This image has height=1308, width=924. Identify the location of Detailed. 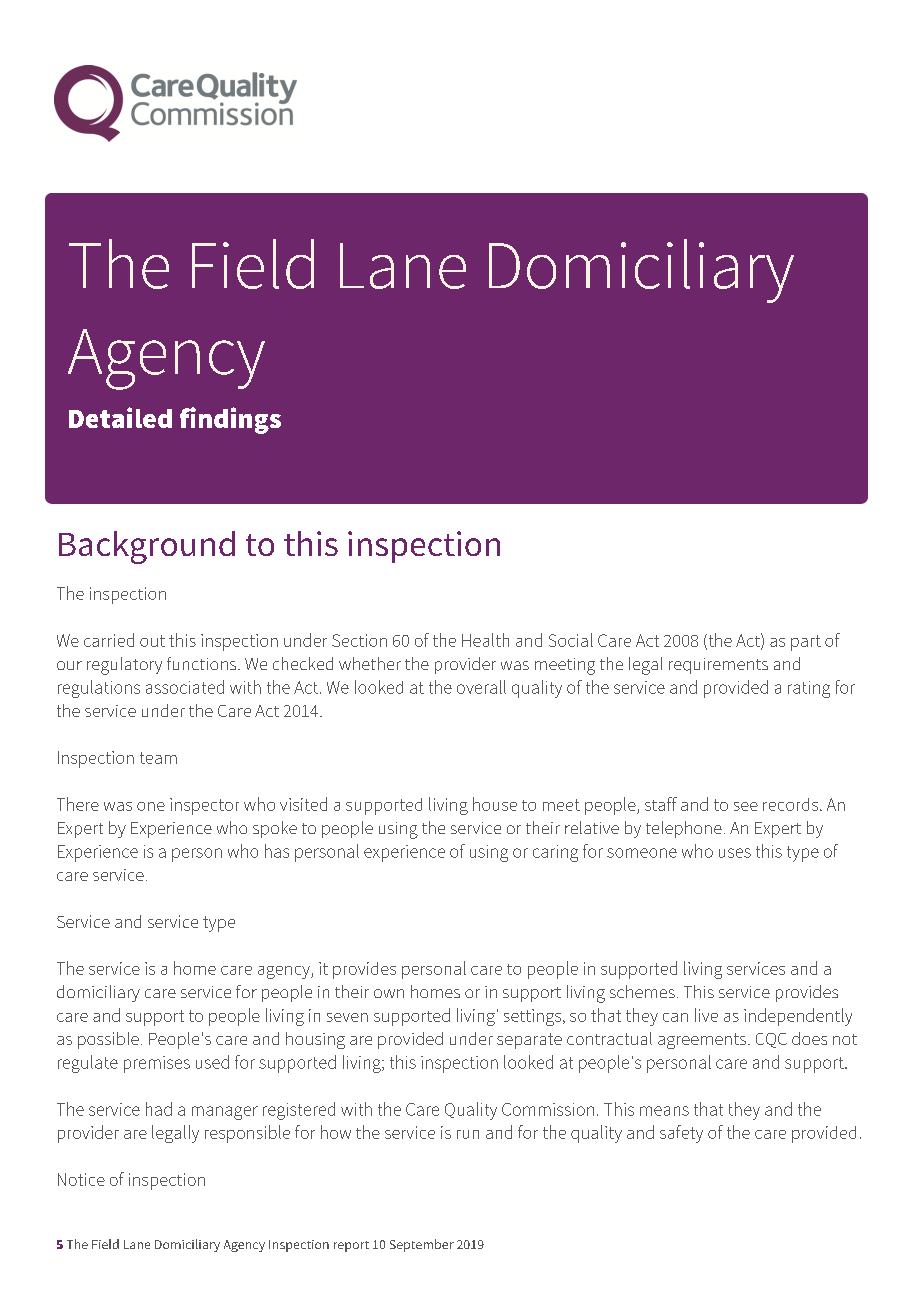
(120, 417).
